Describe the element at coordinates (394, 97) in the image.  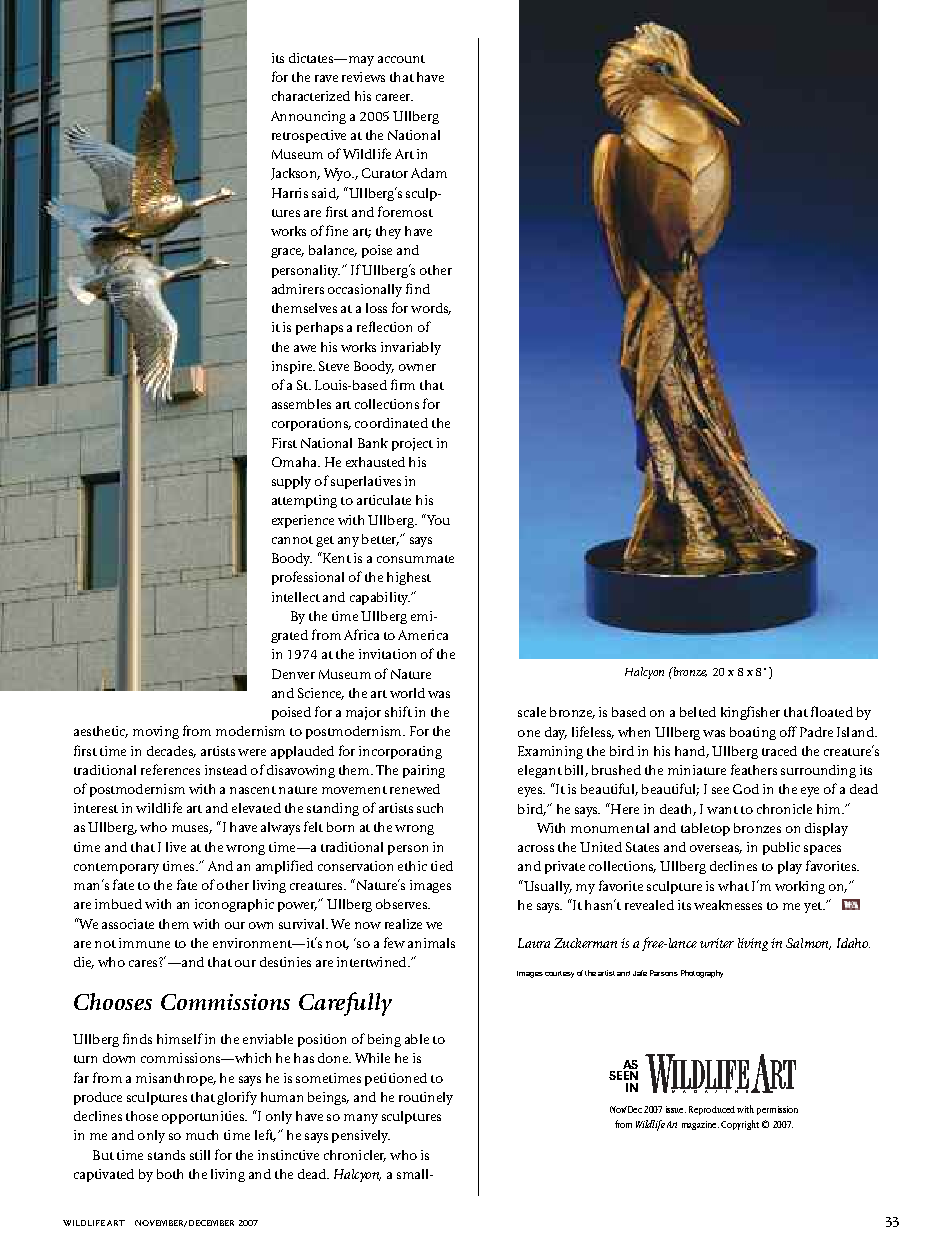
I see `career` at that location.
